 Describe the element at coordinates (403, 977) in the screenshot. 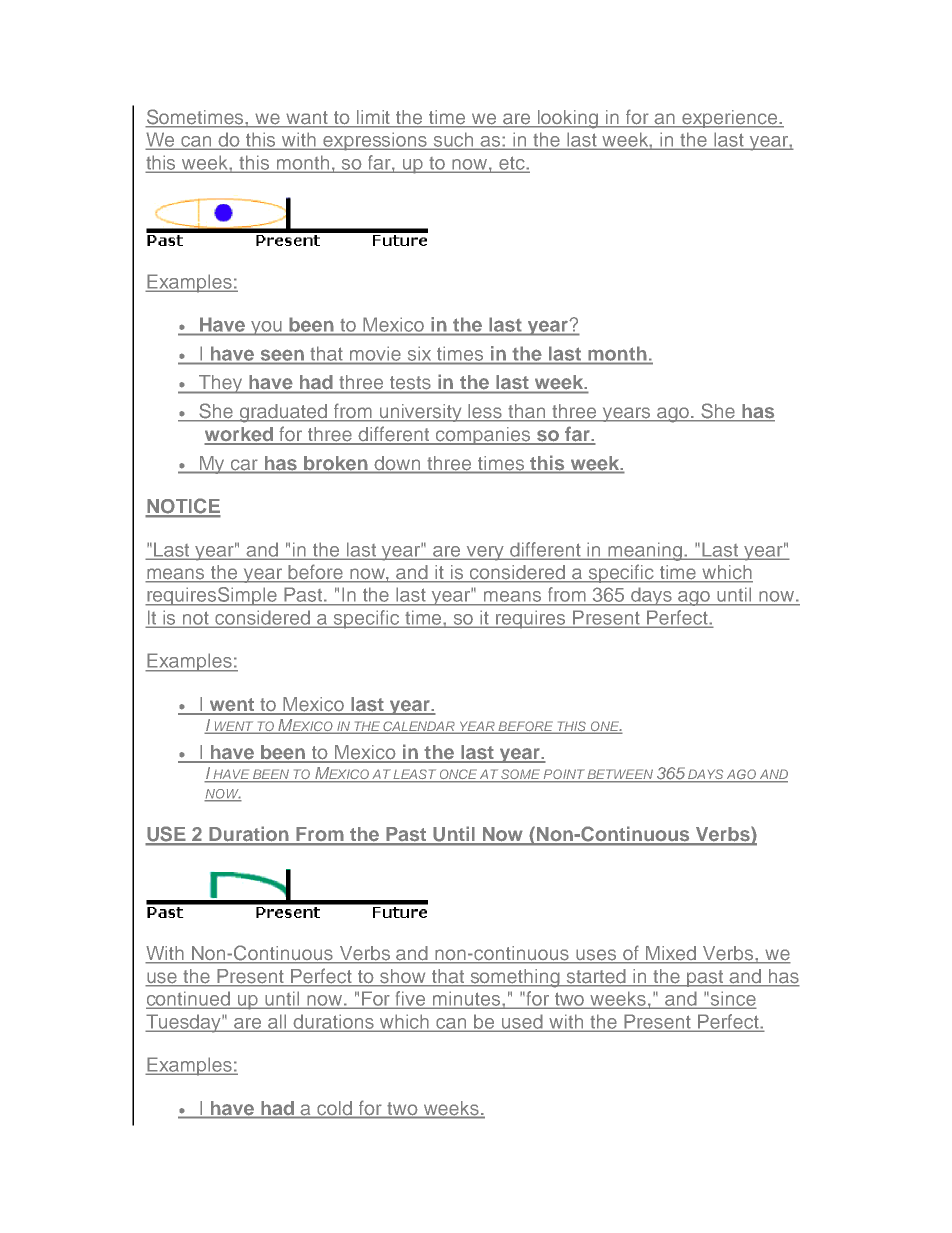

I see `show` at that location.
